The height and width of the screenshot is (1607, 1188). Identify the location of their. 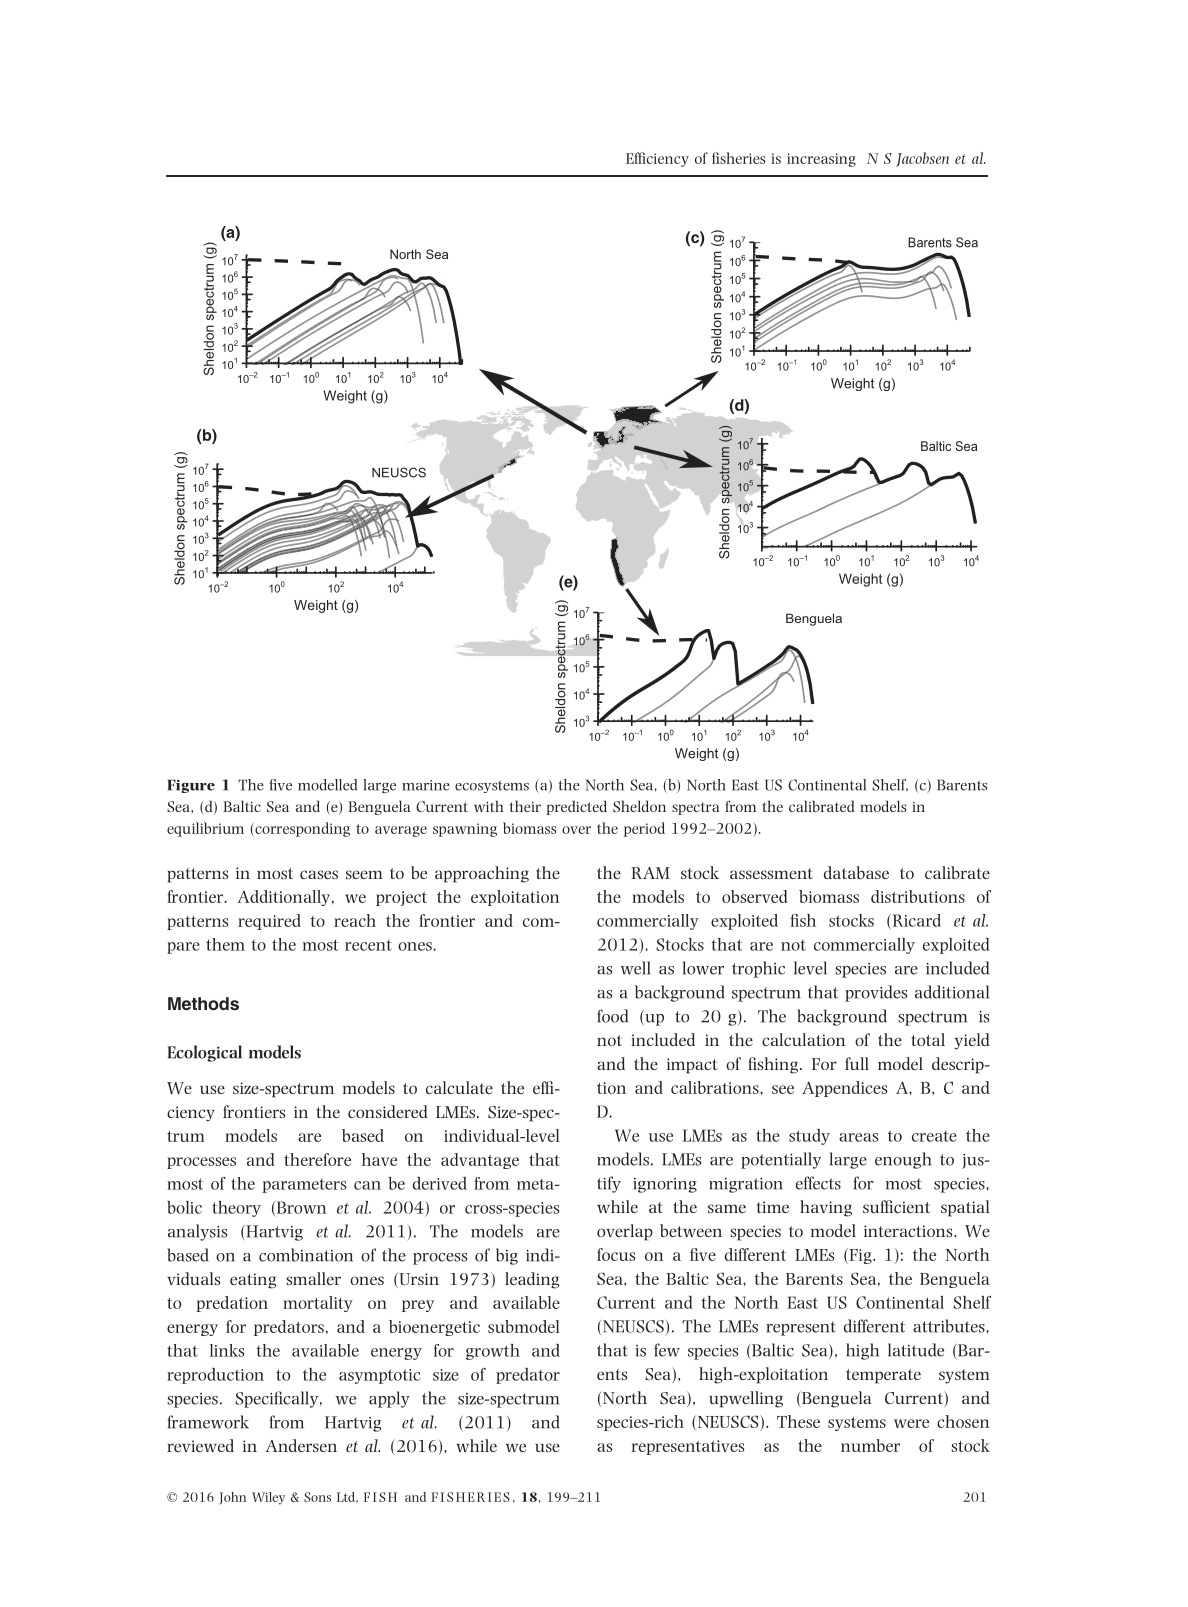
(525, 806).
